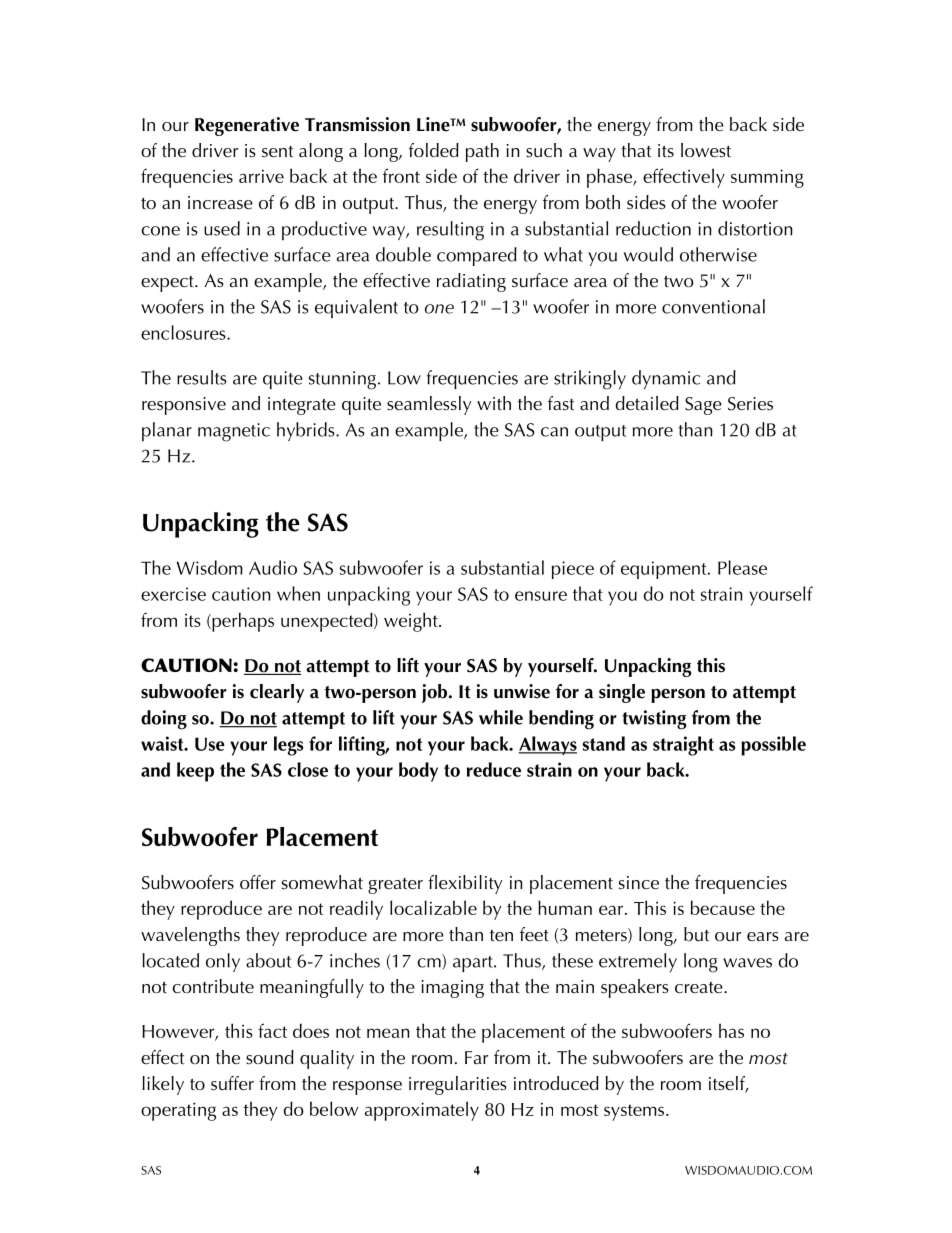 The width and height of the screenshot is (952, 1233). I want to click on suffer, so click(232, 1083).
